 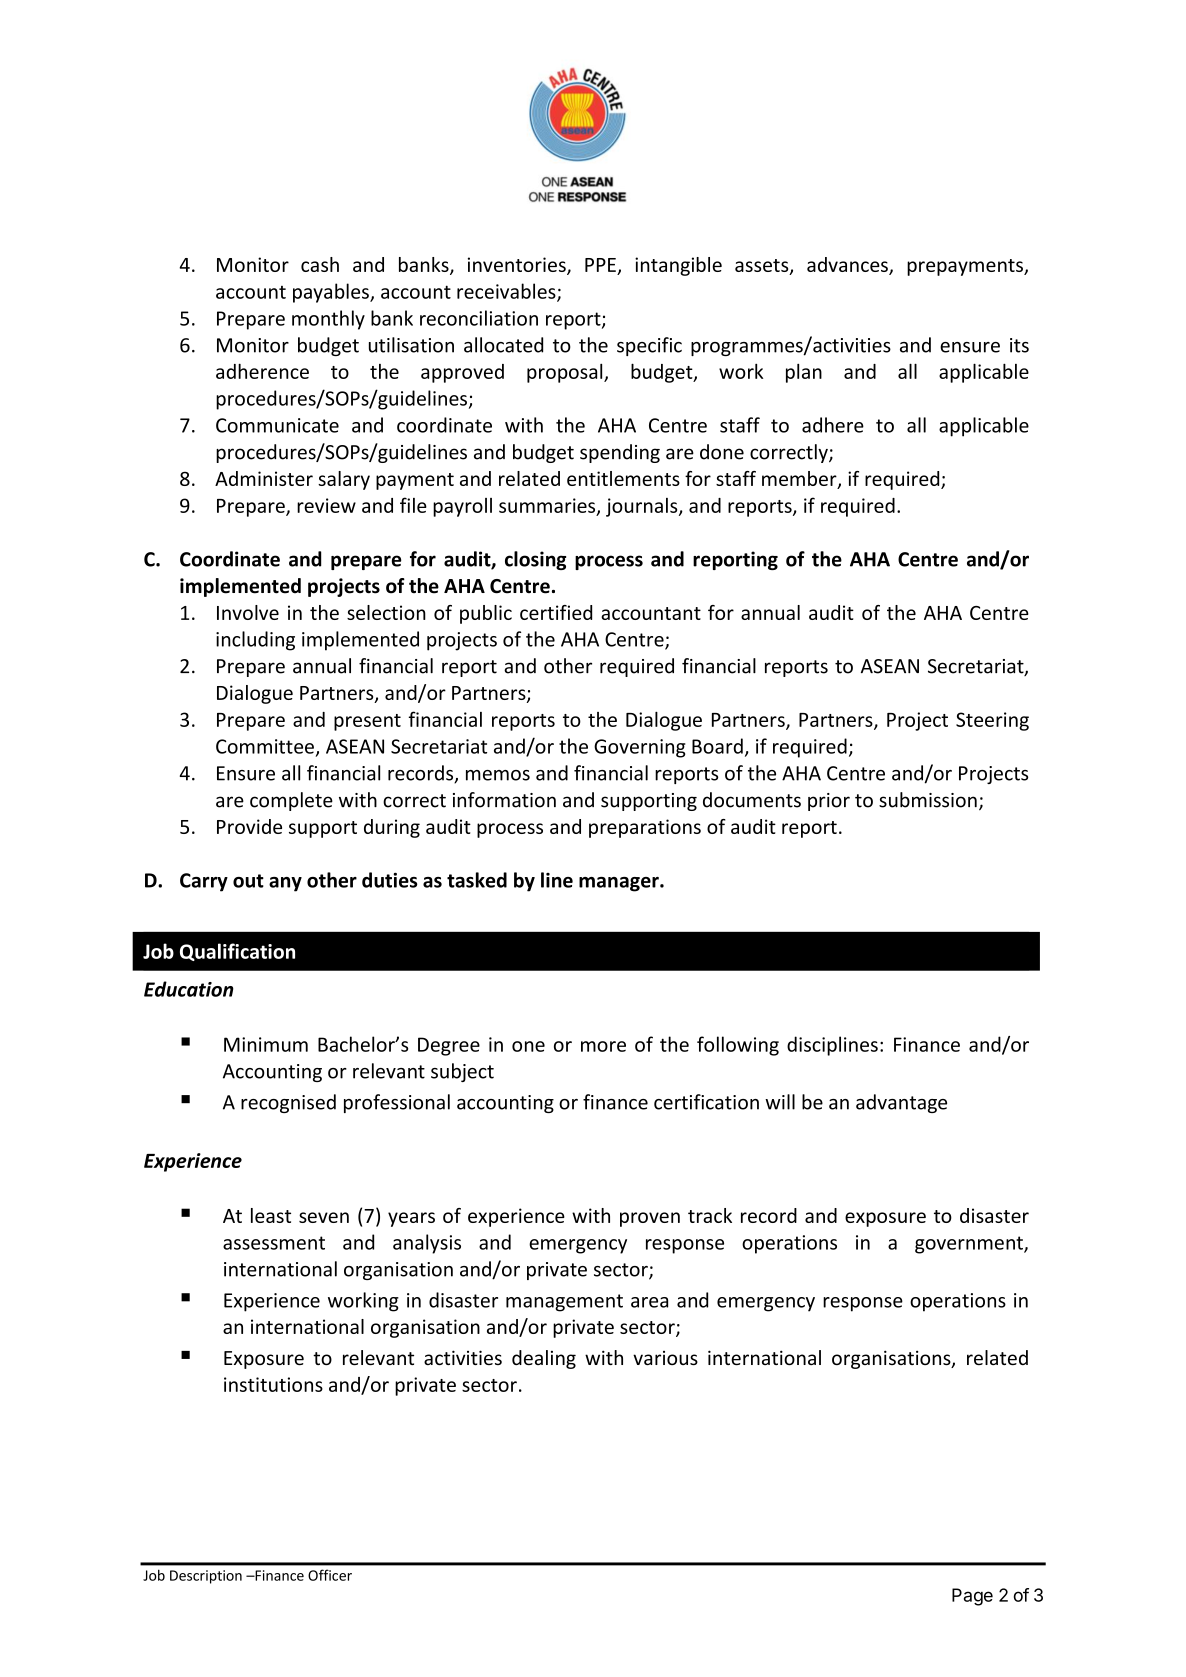 What do you see at coordinates (265, 746) in the screenshot?
I see `Committee` at bounding box center [265, 746].
